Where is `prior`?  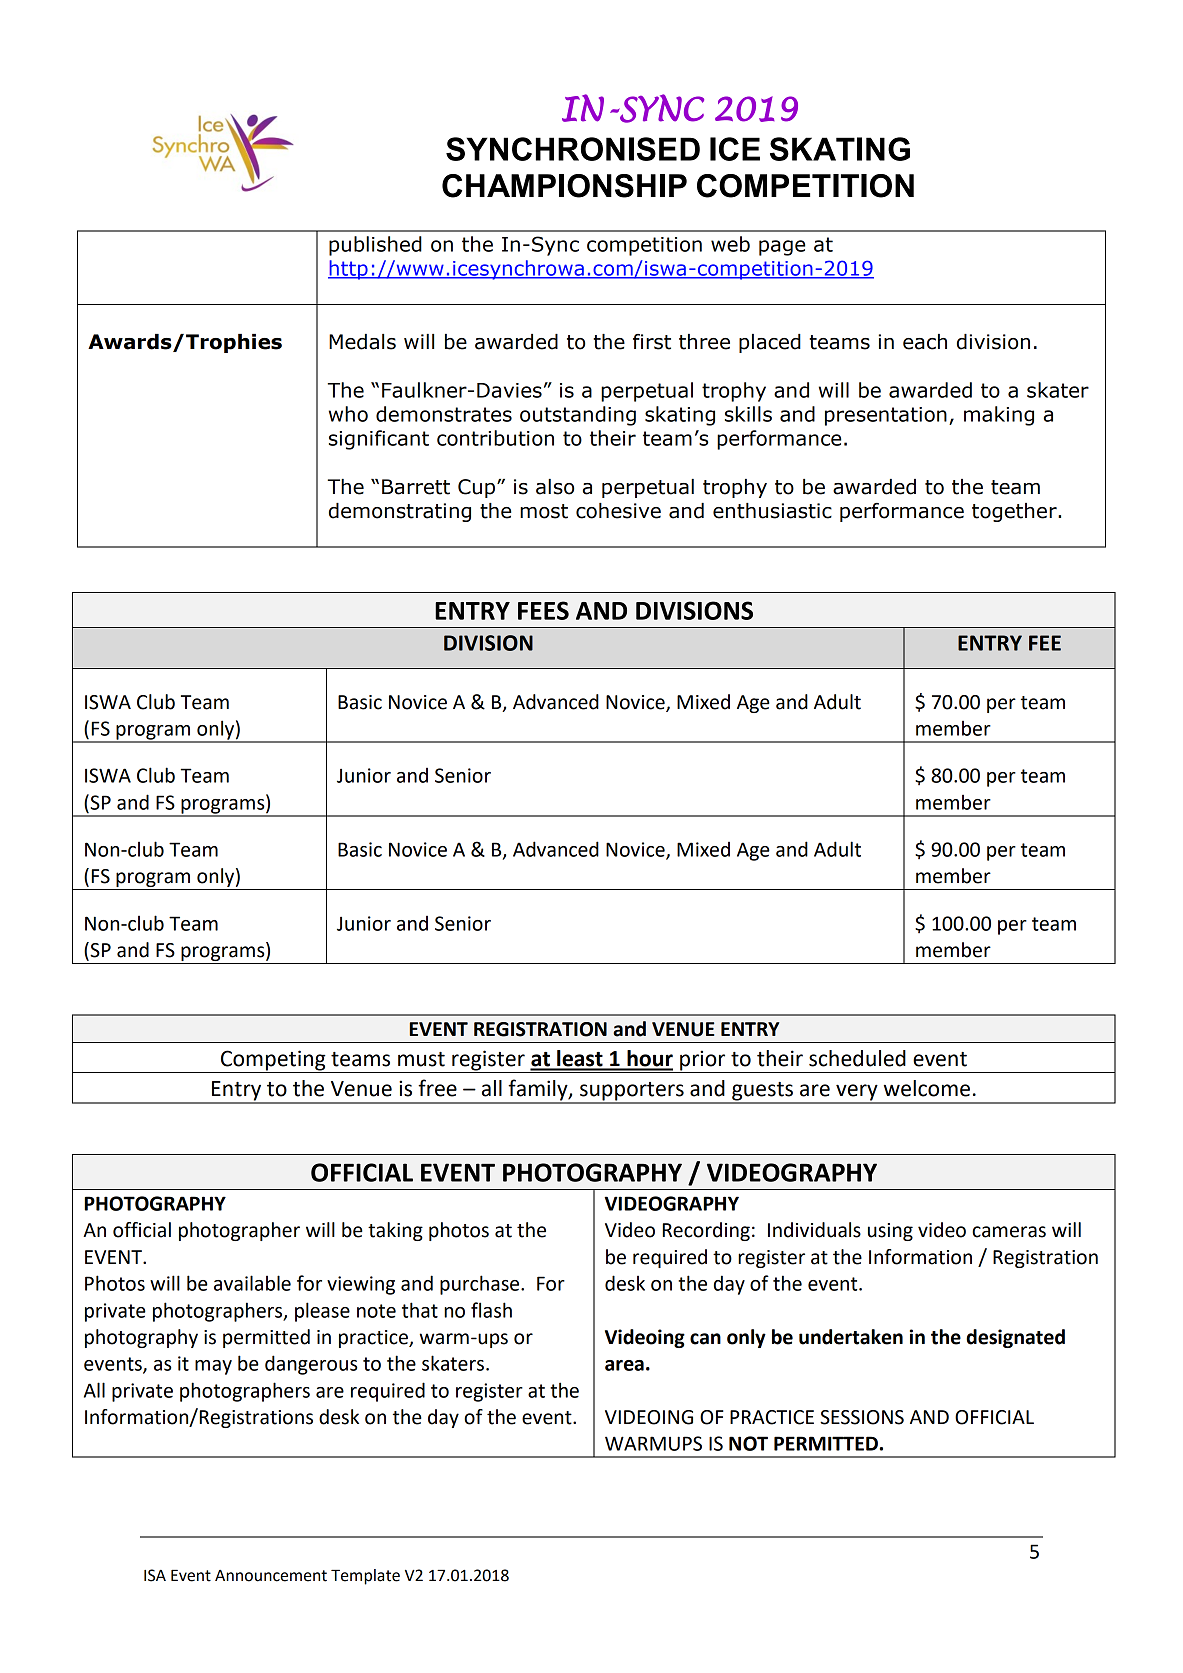
prior is located at coordinates (702, 1060).
